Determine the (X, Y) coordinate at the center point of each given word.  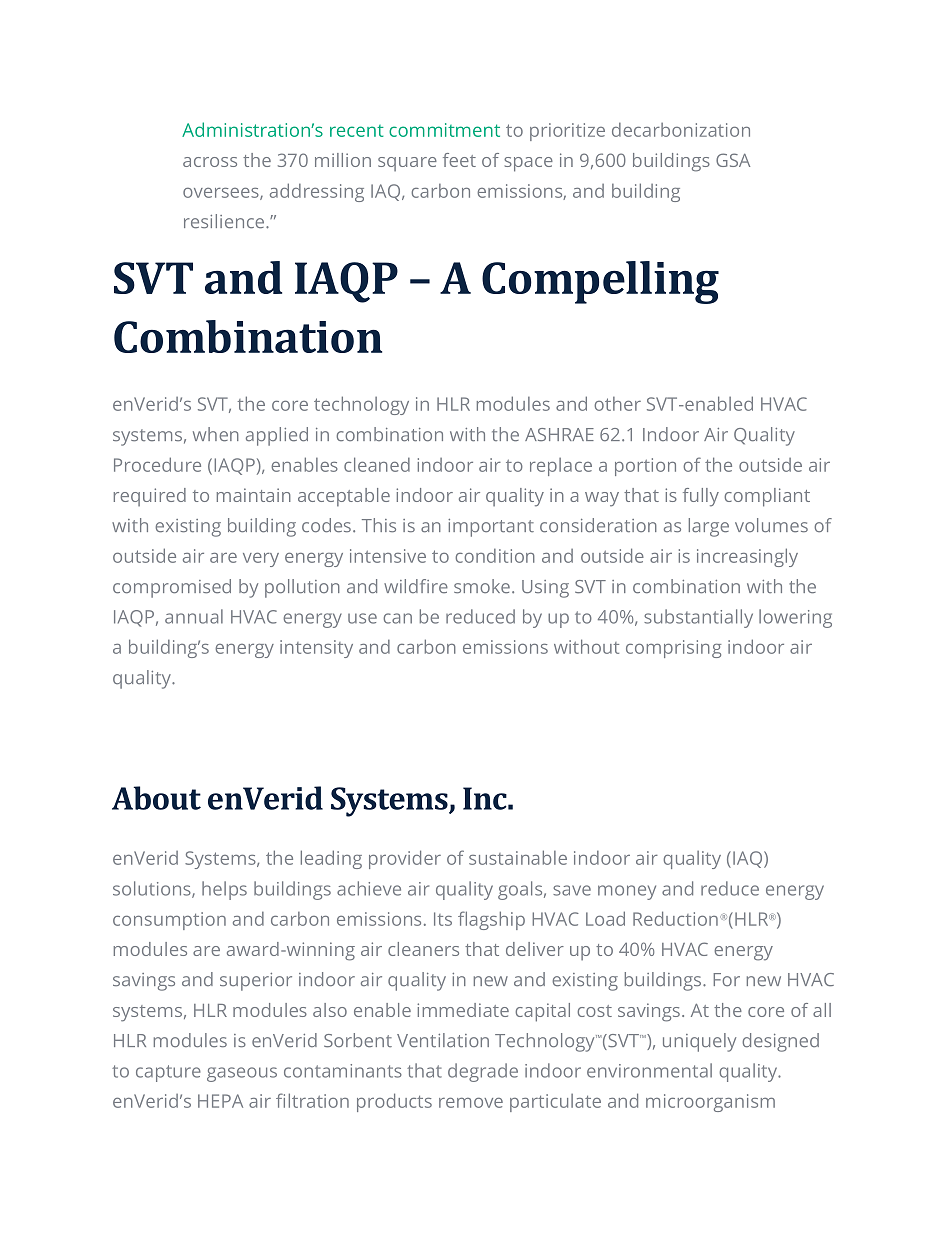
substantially (698, 618)
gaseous (242, 1074)
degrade (483, 1072)
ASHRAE (559, 434)
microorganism (710, 1103)
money (627, 892)
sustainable (518, 857)
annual (194, 616)
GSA (733, 160)
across (210, 162)
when (216, 434)
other (617, 404)
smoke (482, 586)
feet (459, 160)
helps (224, 890)
